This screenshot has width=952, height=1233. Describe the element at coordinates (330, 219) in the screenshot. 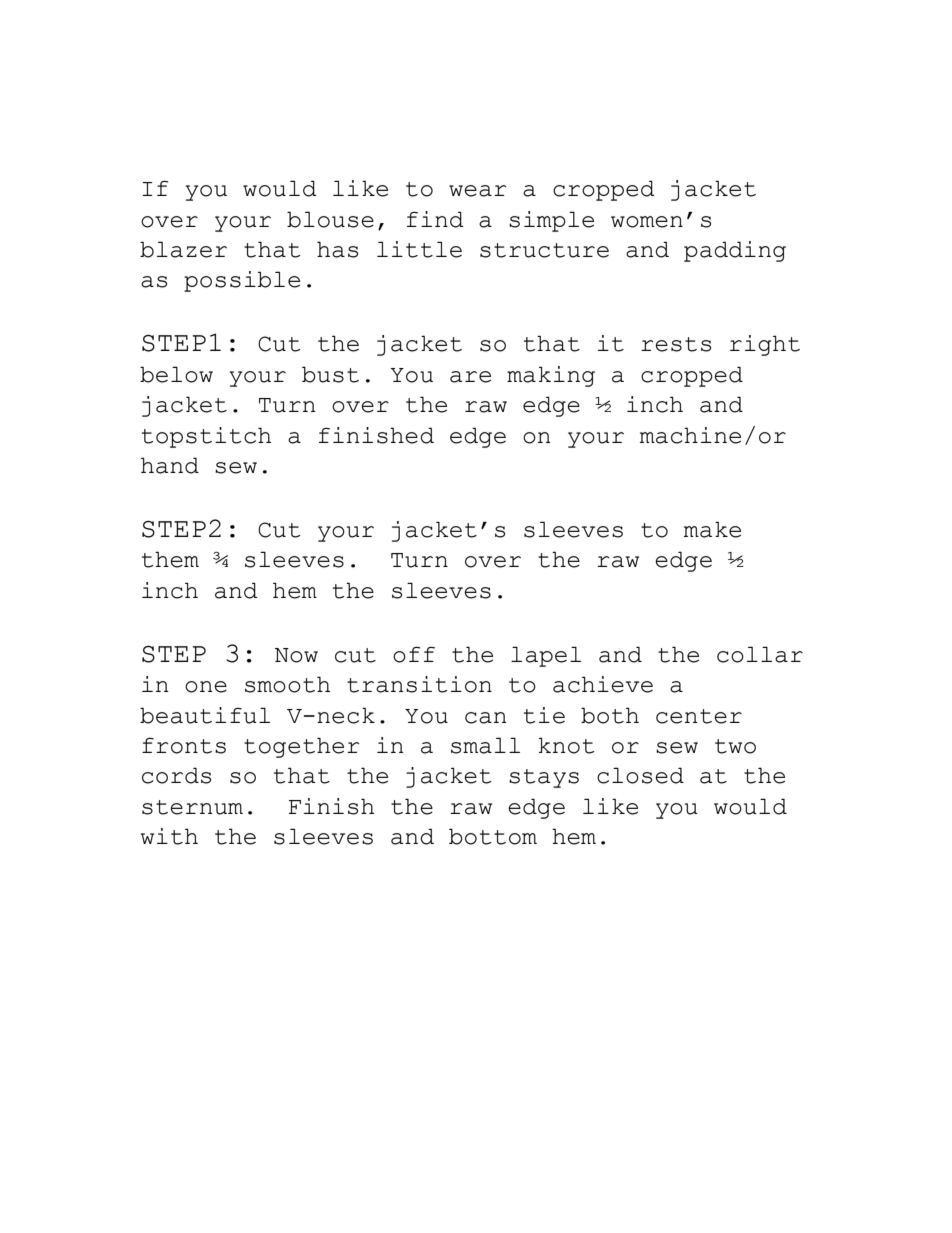

I see `blouse` at that location.
